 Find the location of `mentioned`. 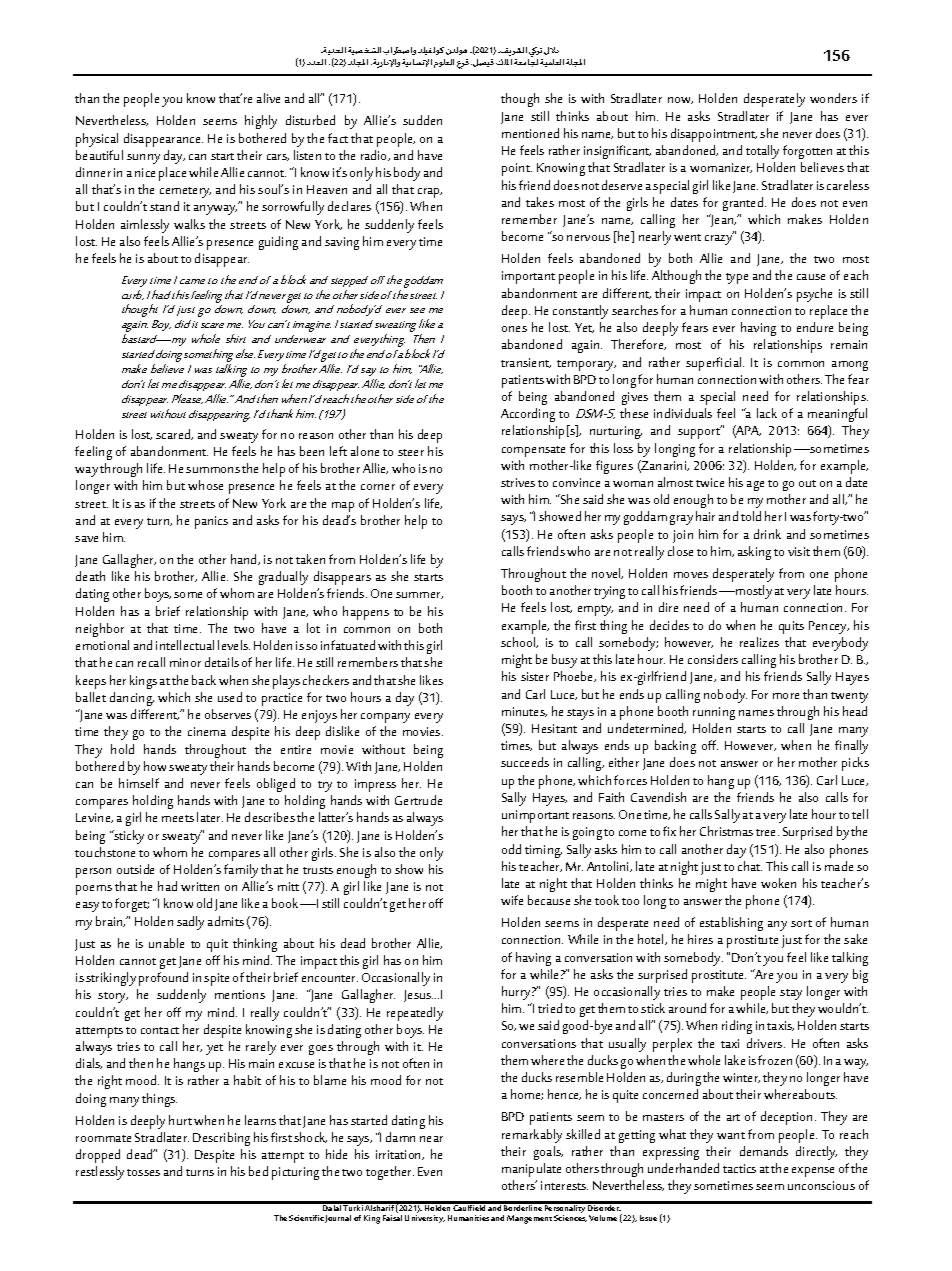

mentioned is located at coordinates (530, 133).
